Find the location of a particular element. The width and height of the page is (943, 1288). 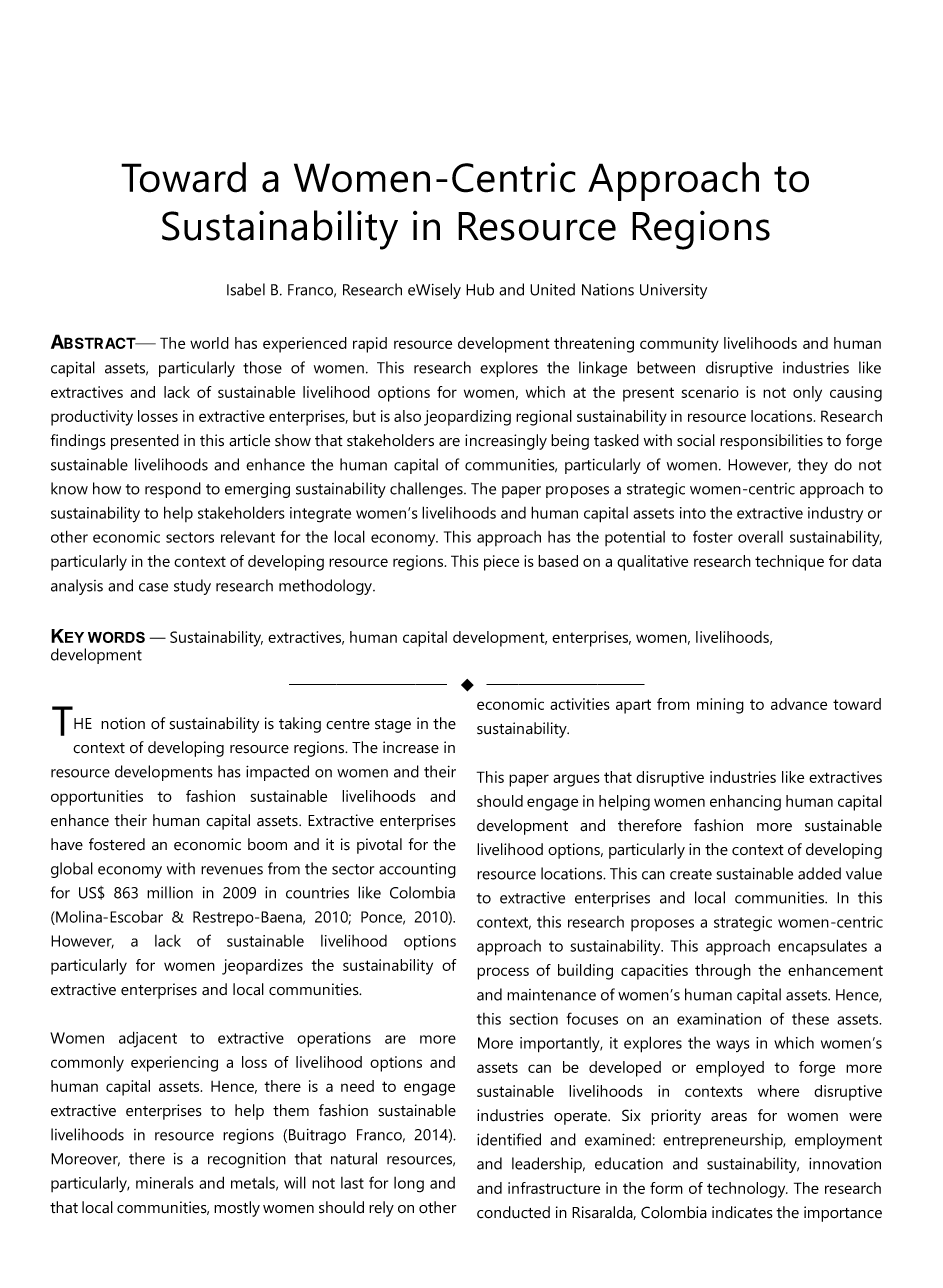

notion is located at coordinates (123, 723).
